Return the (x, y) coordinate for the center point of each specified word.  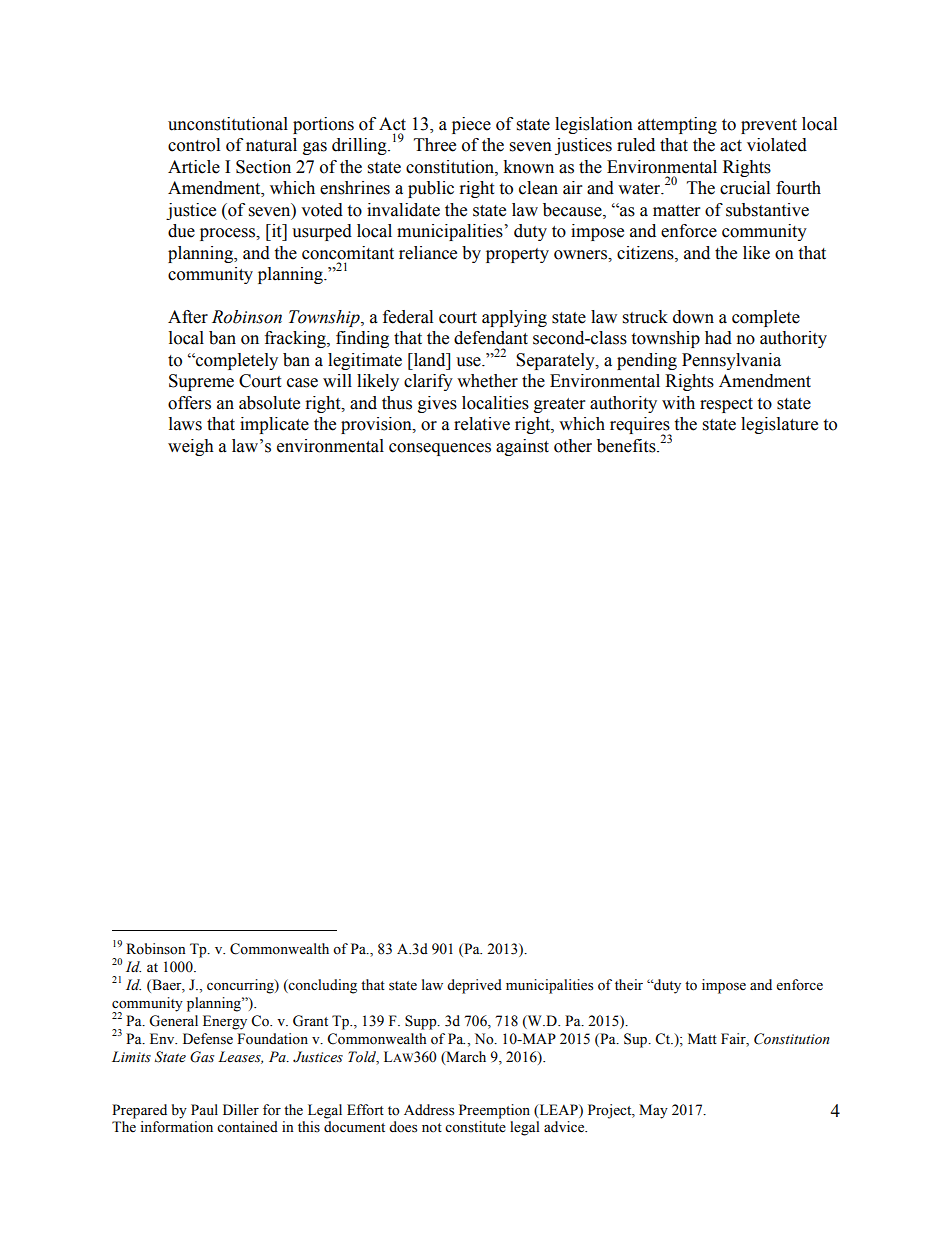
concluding (322, 986)
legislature (779, 425)
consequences (440, 449)
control (194, 145)
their (629, 985)
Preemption (494, 1111)
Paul (204, 1109)
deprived (474, 986)
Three (435, 145)
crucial (745, 188)
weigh (191, 447)
